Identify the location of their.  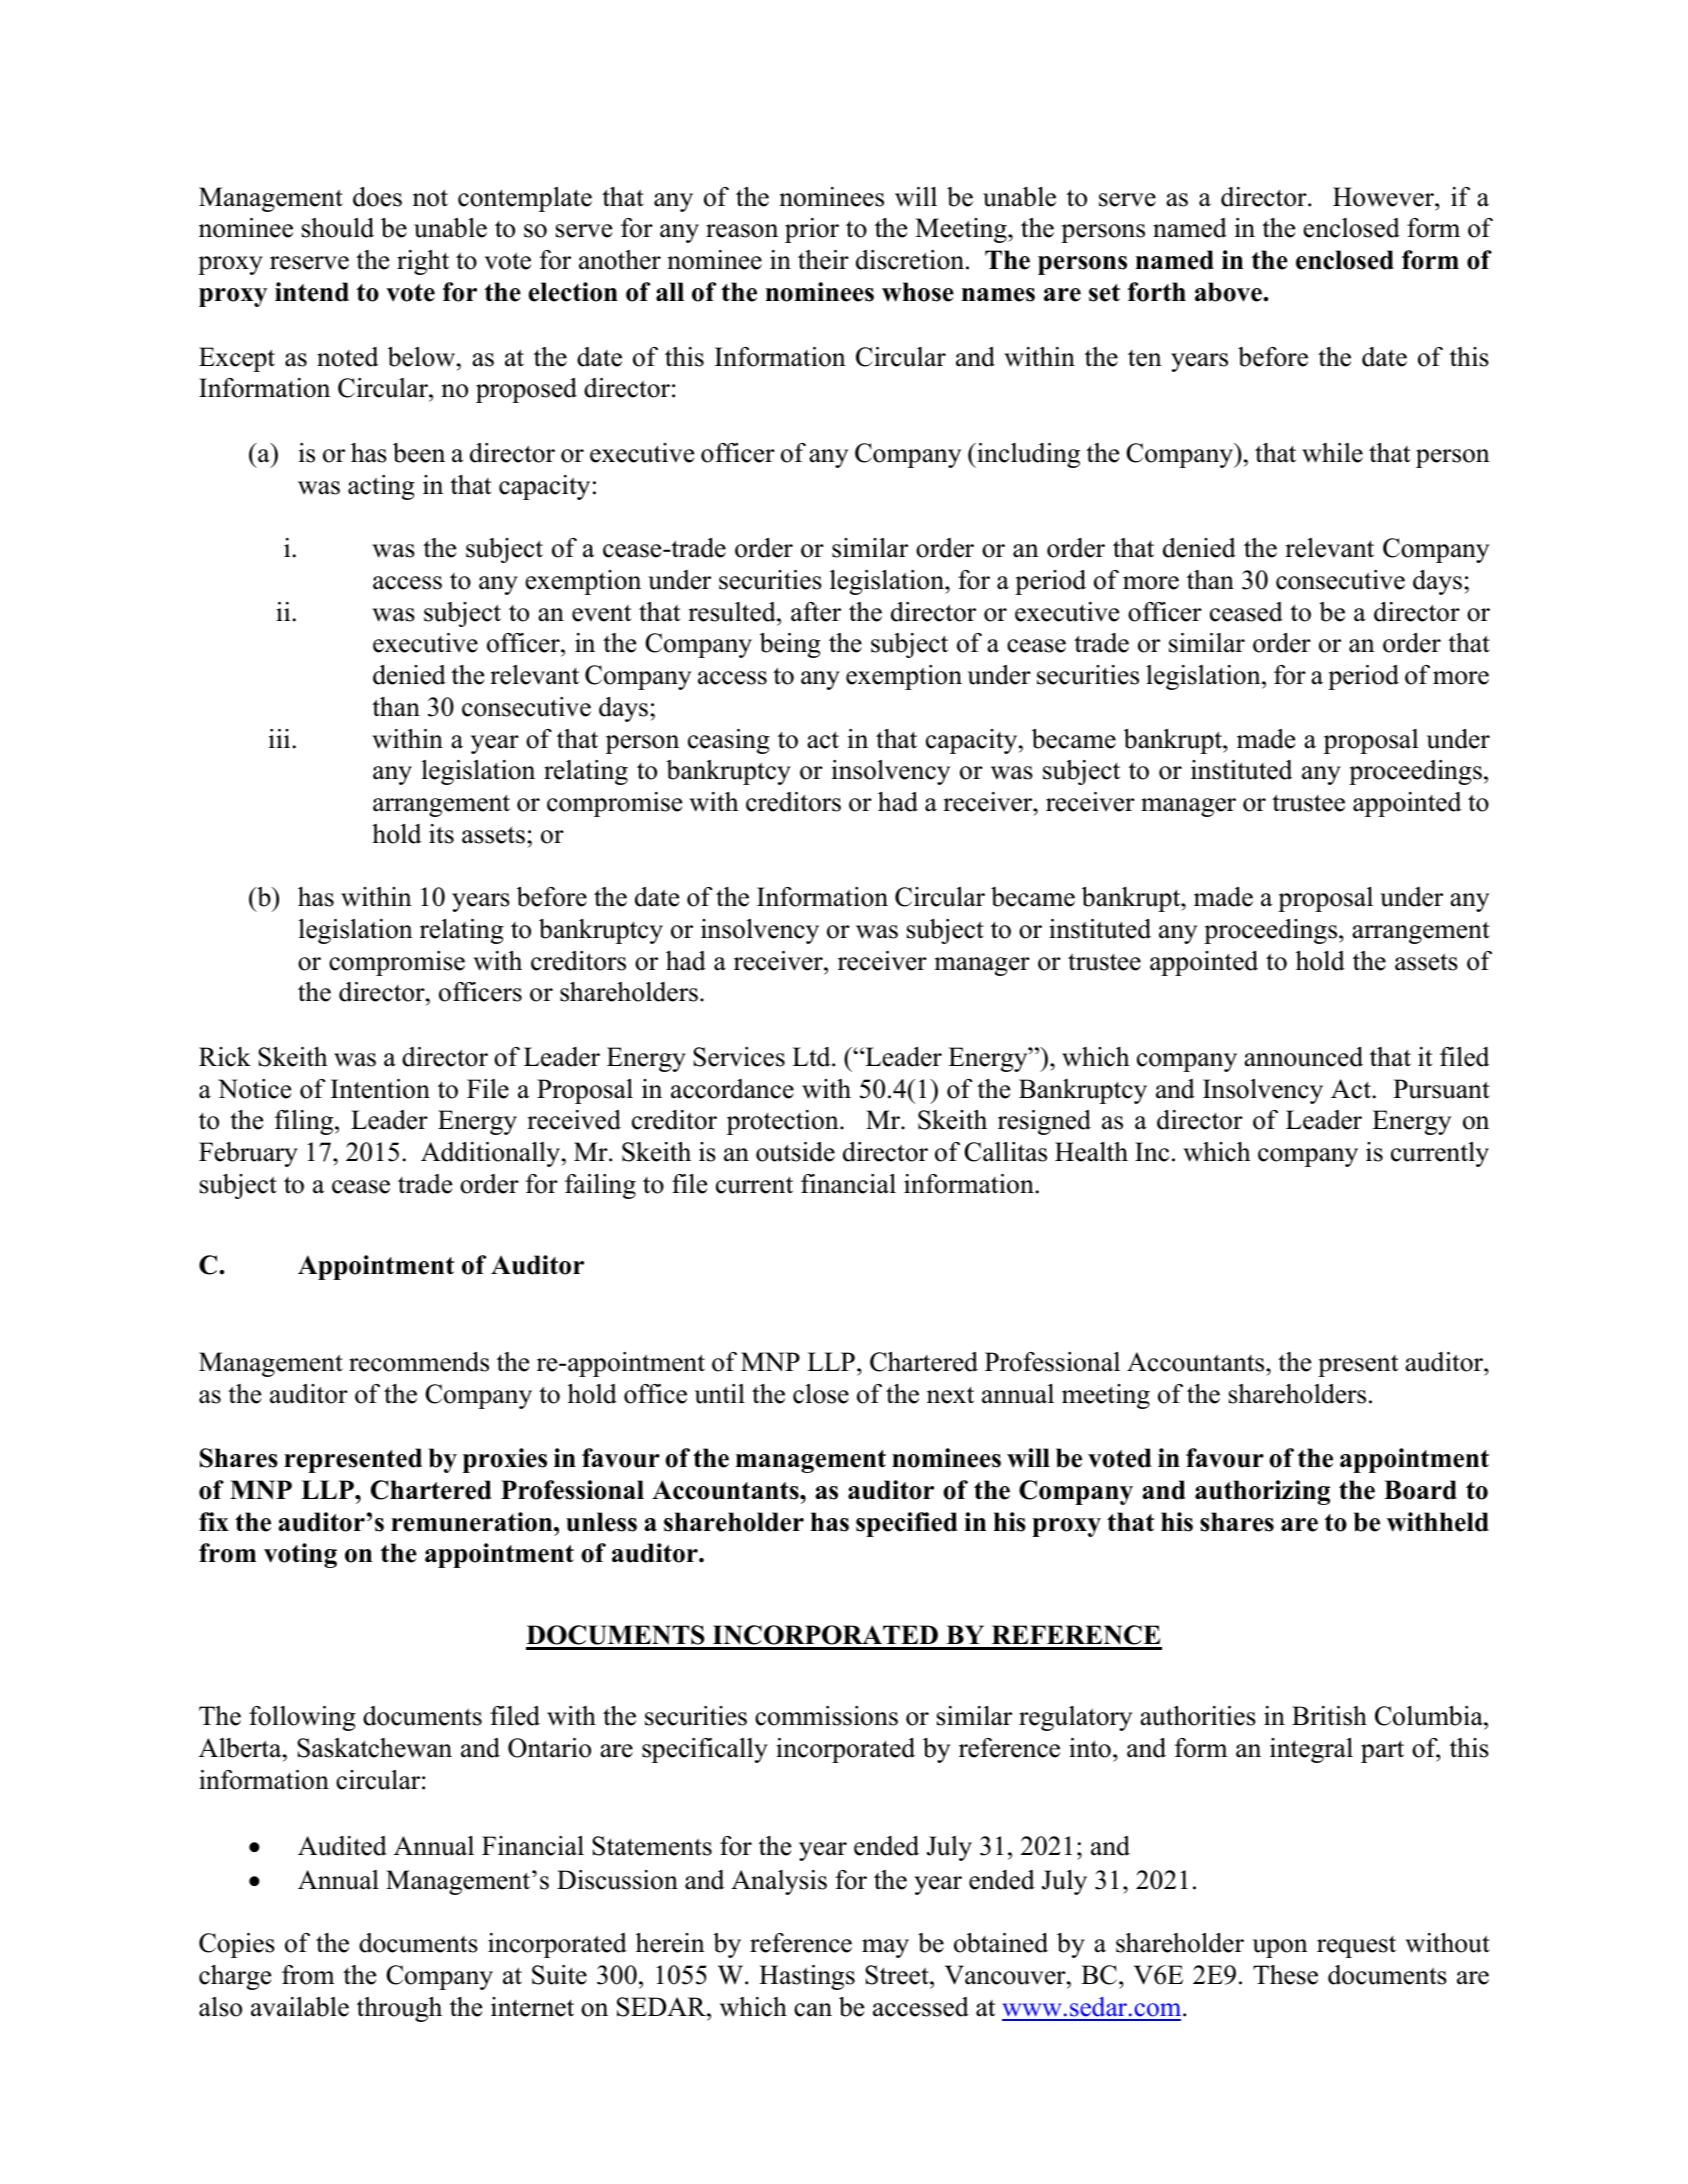
(823, 260).
